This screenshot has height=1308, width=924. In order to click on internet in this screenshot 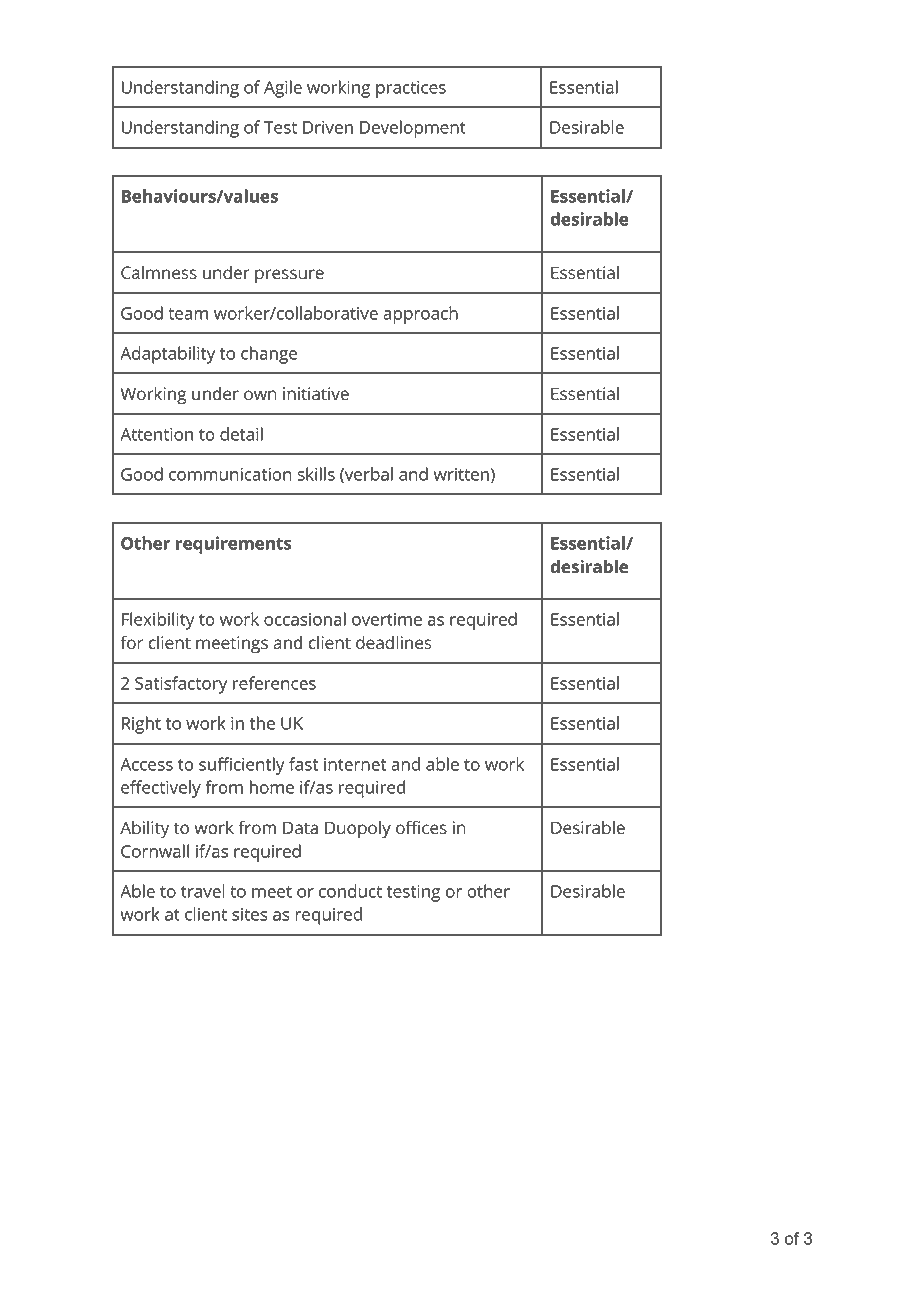, I will do `click(355, 764)`.
